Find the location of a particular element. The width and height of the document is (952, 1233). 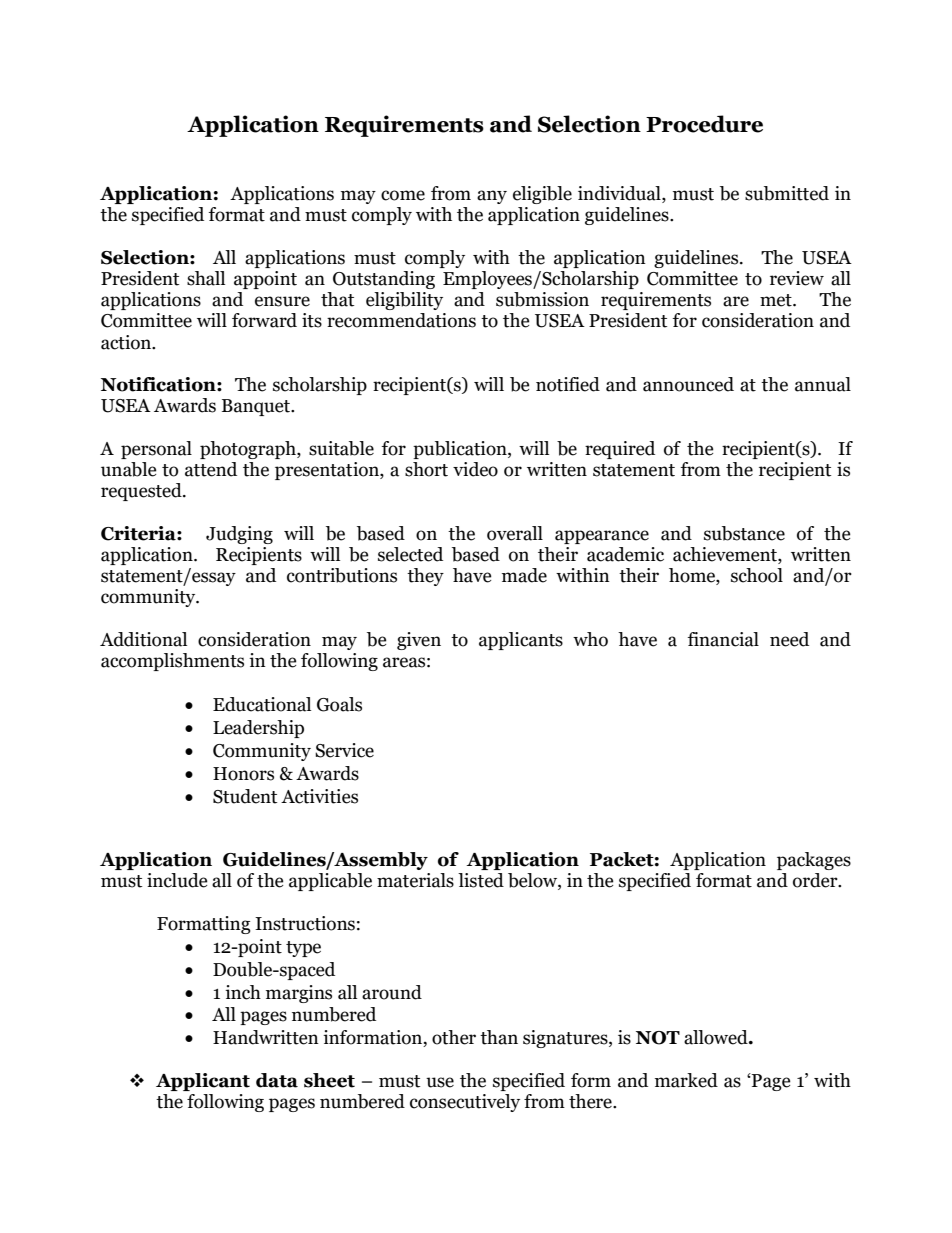

data is located at coordinates (277, 1080).
